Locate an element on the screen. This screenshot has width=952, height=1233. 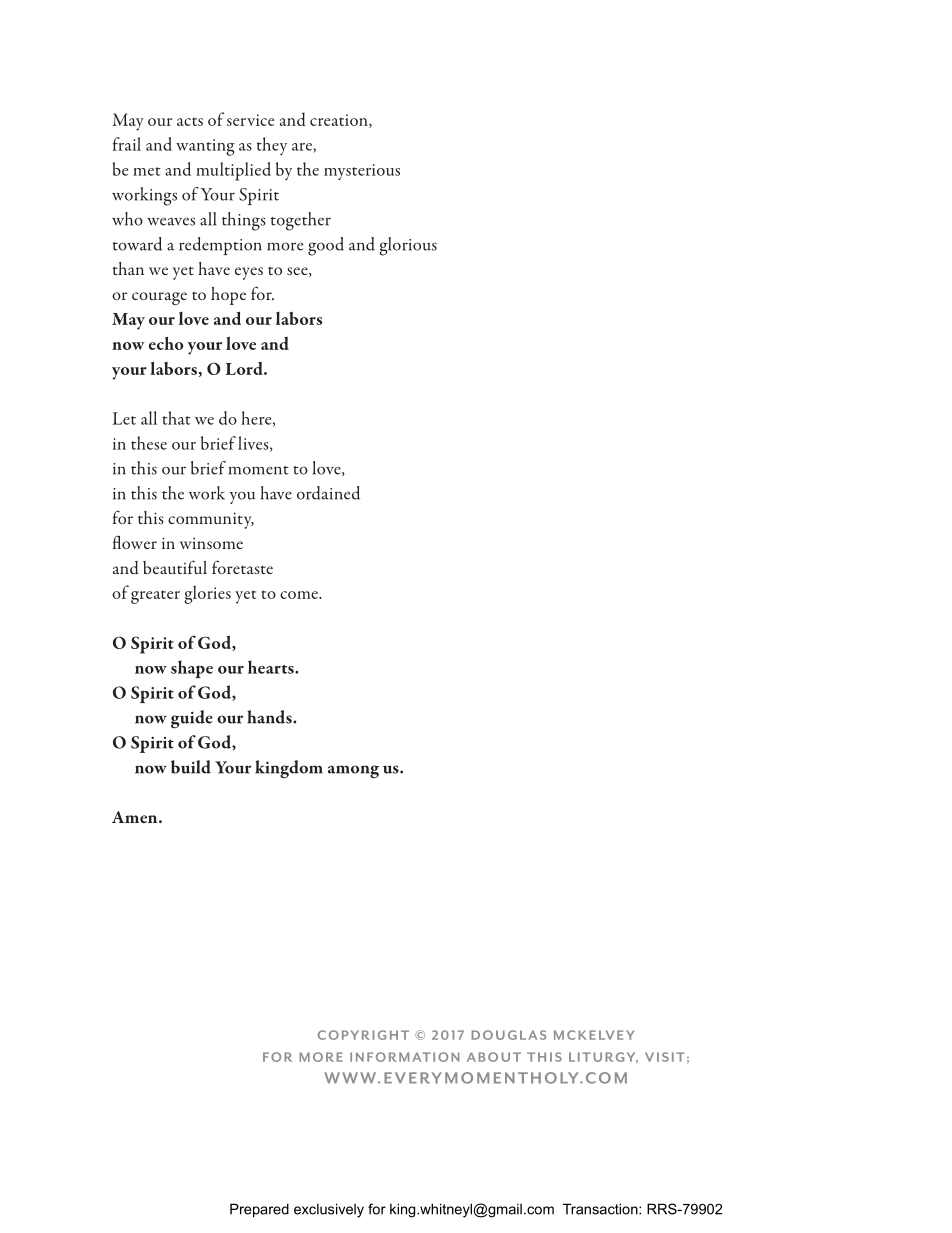
shape is located at coordinates (192, 669).
